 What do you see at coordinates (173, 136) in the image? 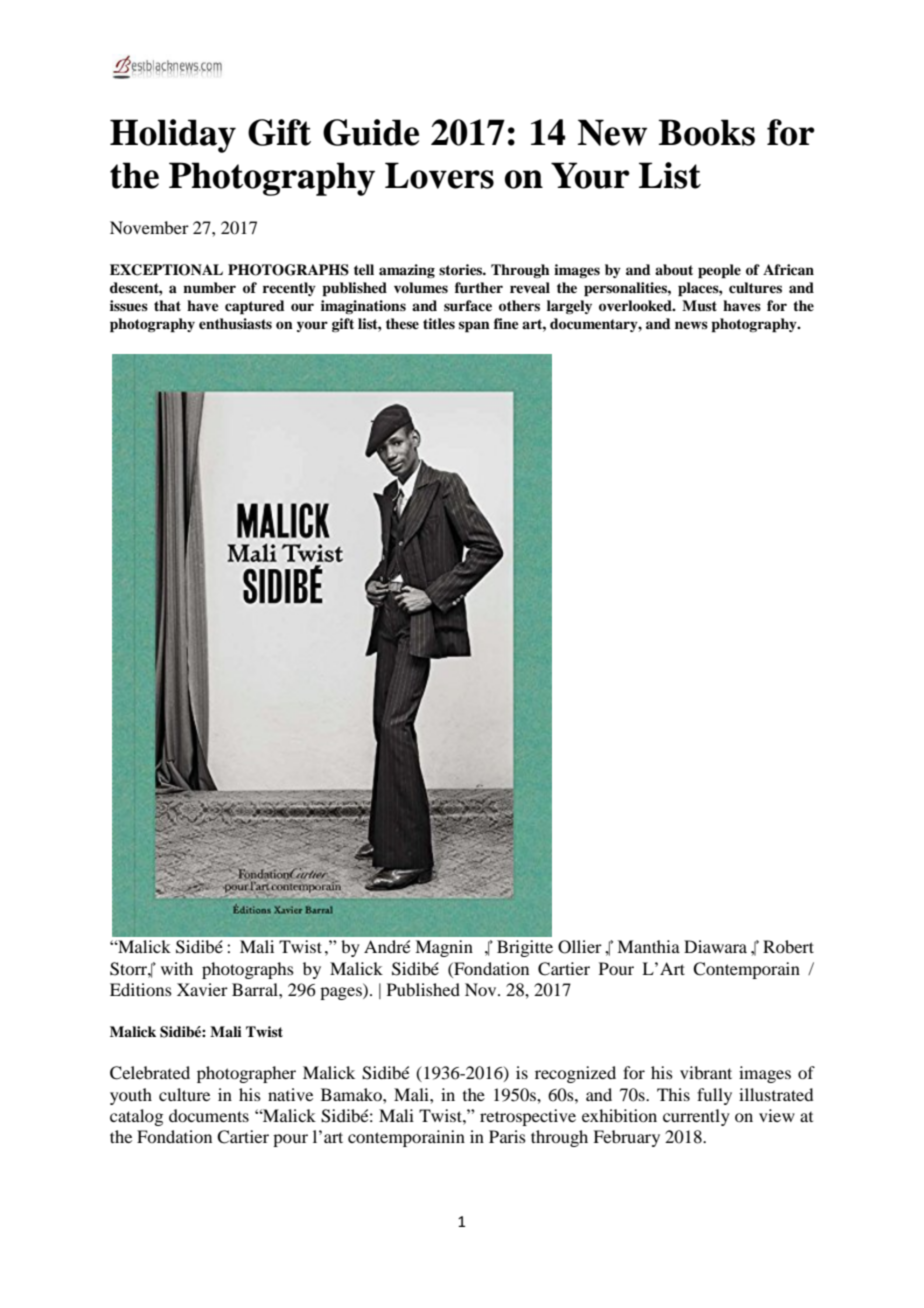
I see `Holiday` at bounding box center [173, 136].
